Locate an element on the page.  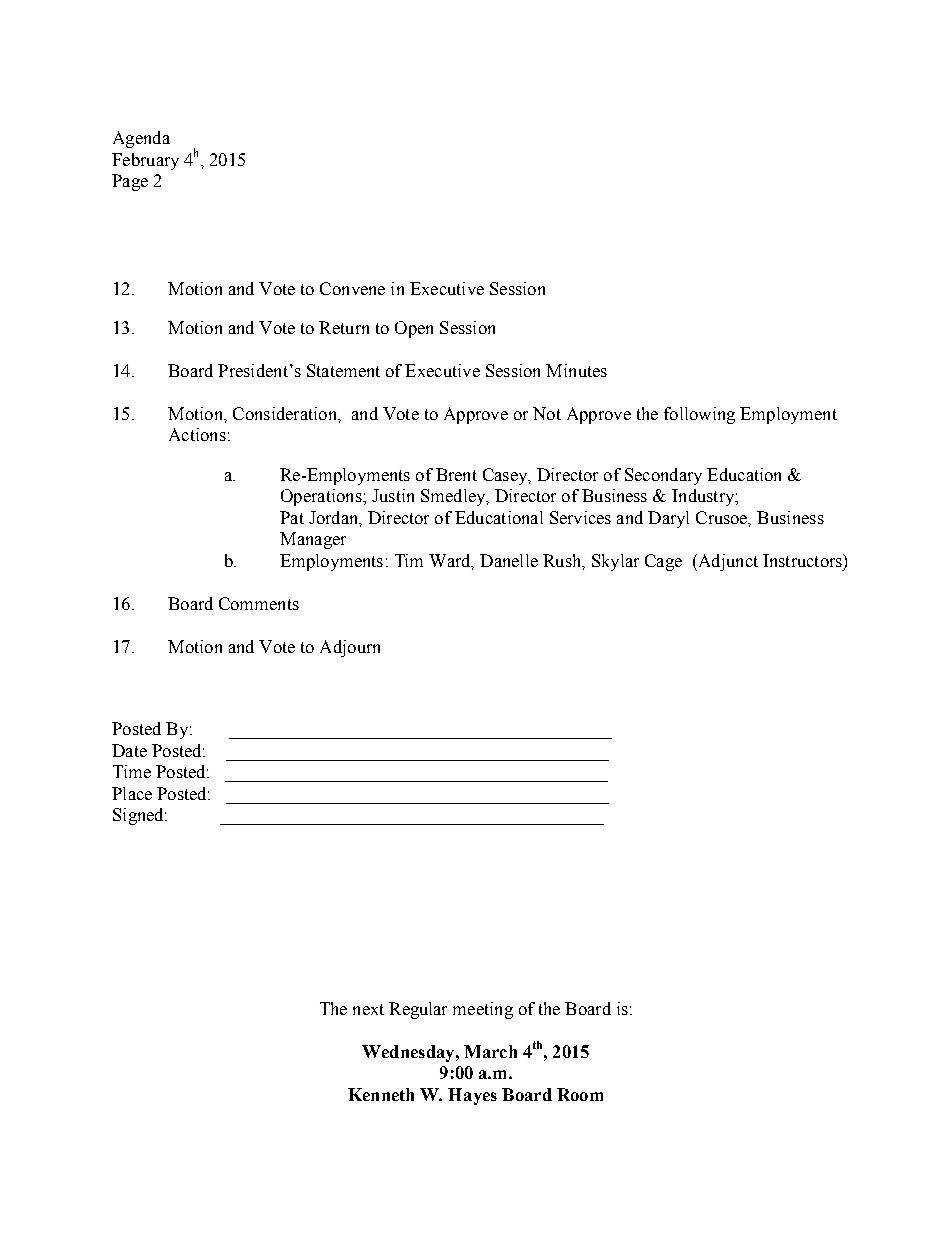
Actions is located at coordinates (197, 434).
